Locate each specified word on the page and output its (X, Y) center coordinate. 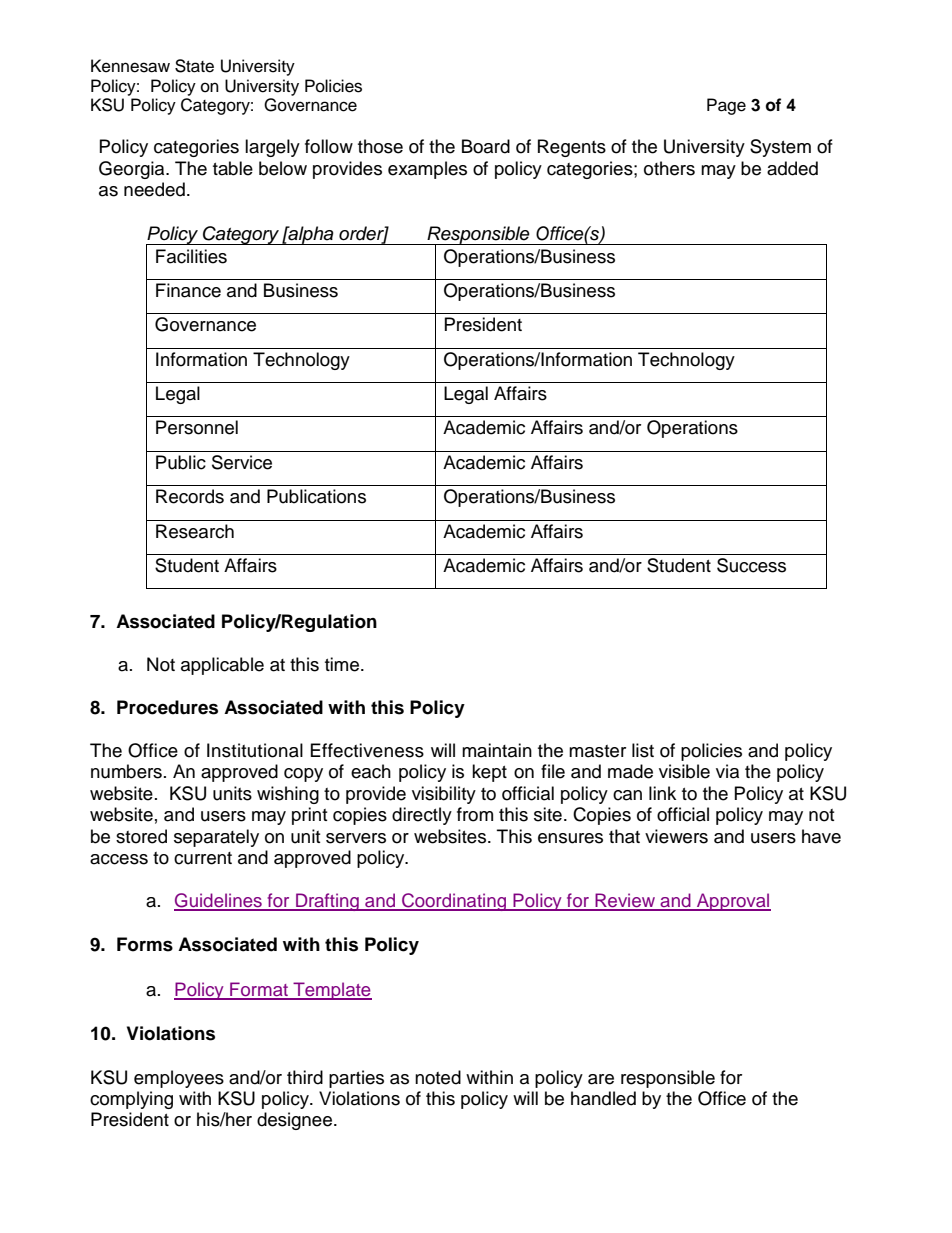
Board (486, 146)
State (194, 66)
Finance (188, 290)
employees (179, 1079)
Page (726, 106)
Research (195, 531)
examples (427, 170)
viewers (676, 836)
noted (438, 1077)
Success (751, 565)
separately (216, 838)
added (792, 168)
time (343, 664)
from (475, 814)
